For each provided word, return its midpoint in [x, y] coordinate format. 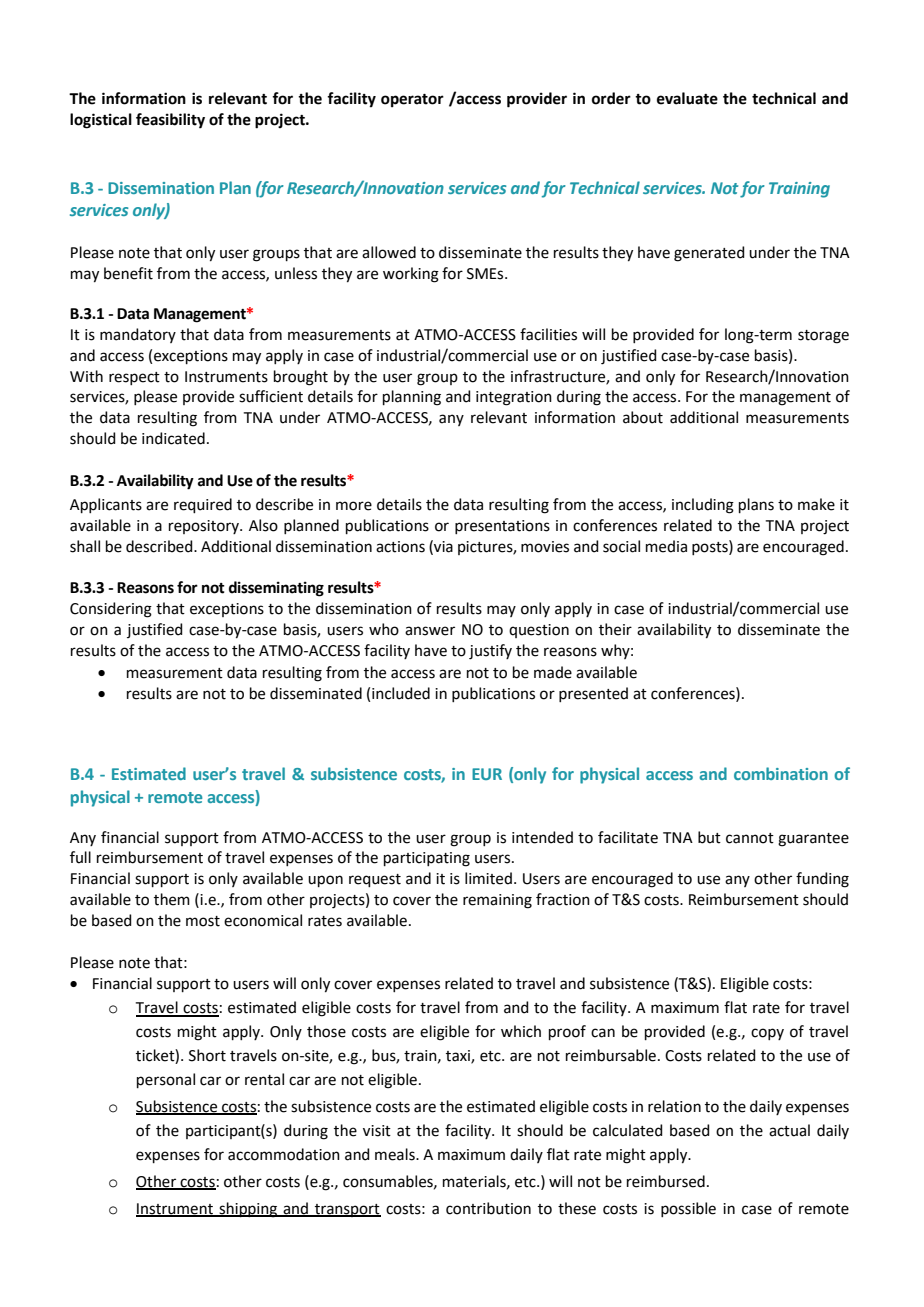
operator [412, 100]
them [172, 899]
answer [430, 631]
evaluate [687, 98]
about [643, 417]
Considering [111, 610]
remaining [497, 901]
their [615, 629]
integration [514, 398]
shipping [248, 1210]
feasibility [170, 121]
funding [822, 880]
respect [134, 378]
